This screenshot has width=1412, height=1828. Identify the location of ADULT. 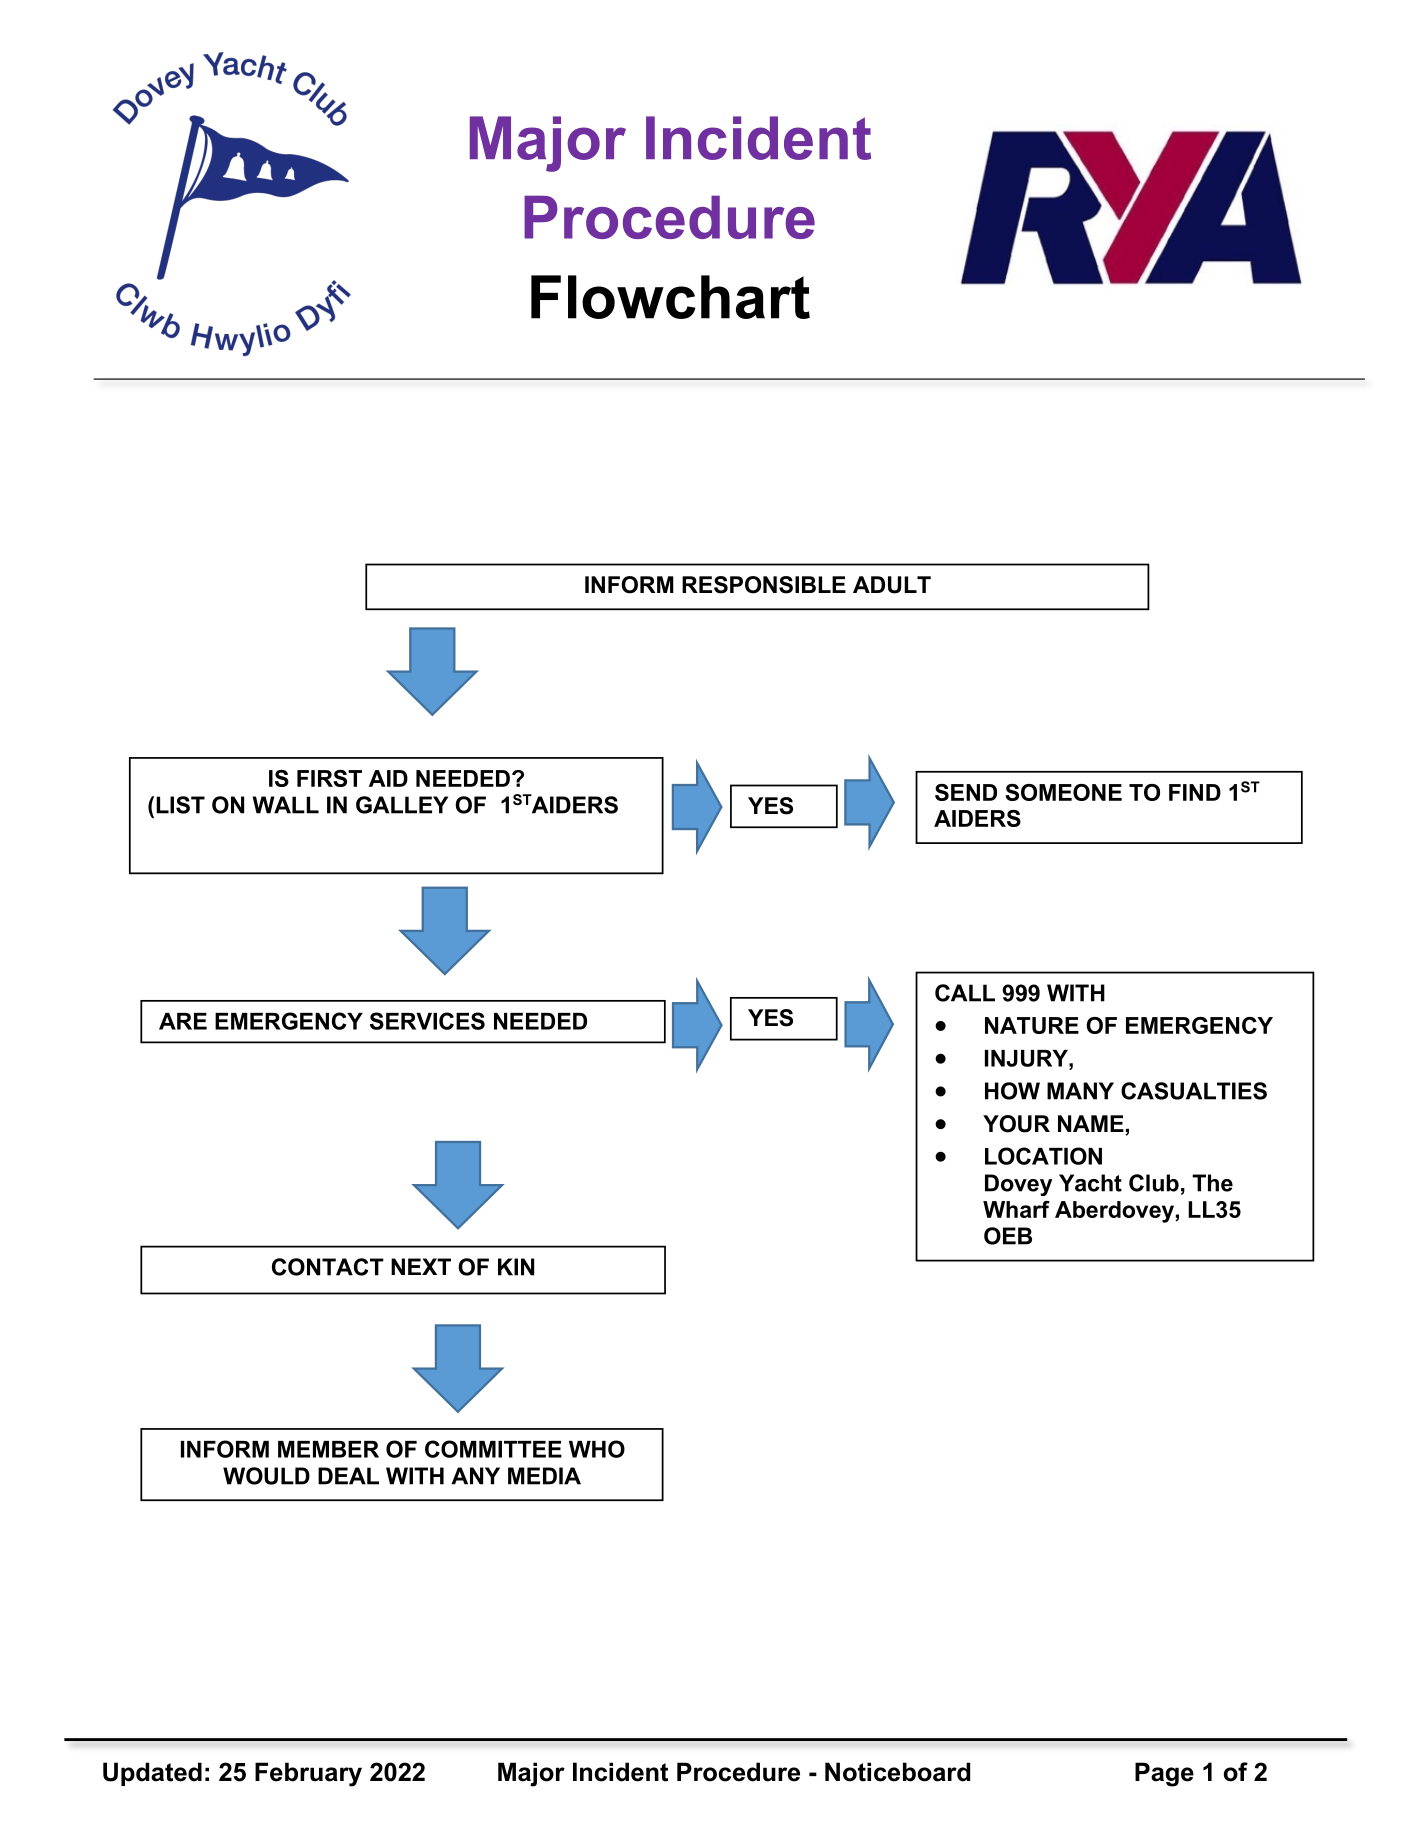
(892, 585).
